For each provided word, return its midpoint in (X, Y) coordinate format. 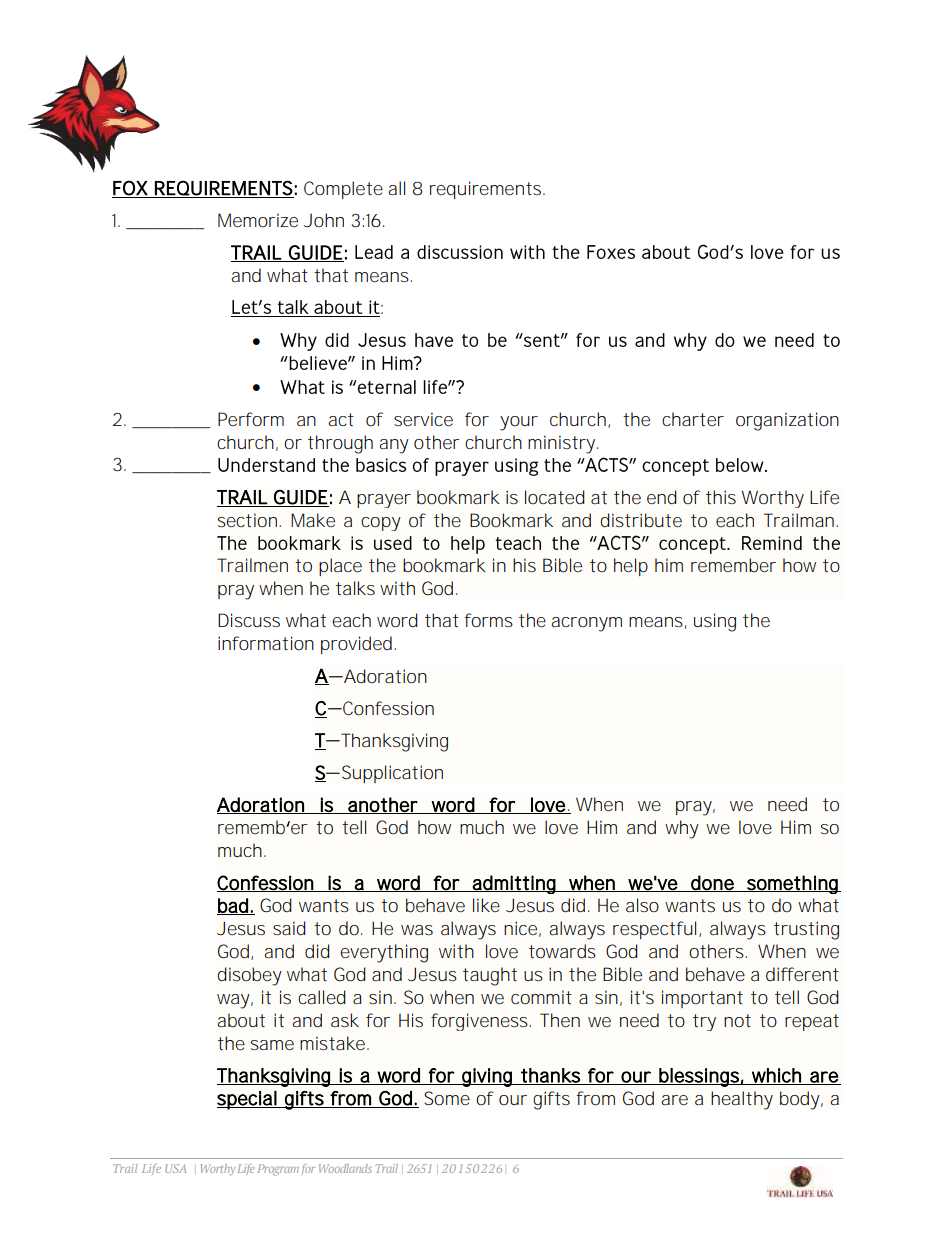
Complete (343, 190)
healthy (742, 1100)
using (715, 622)
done (712, 883)
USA (176, 1168)
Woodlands (345, 1168)
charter (693, 419)
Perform (251, 419)
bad (233, 906)
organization (787, 421)
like (486, 905)
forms (488, 620)
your (519, 423)
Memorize (258, 220)
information (266, 643)
